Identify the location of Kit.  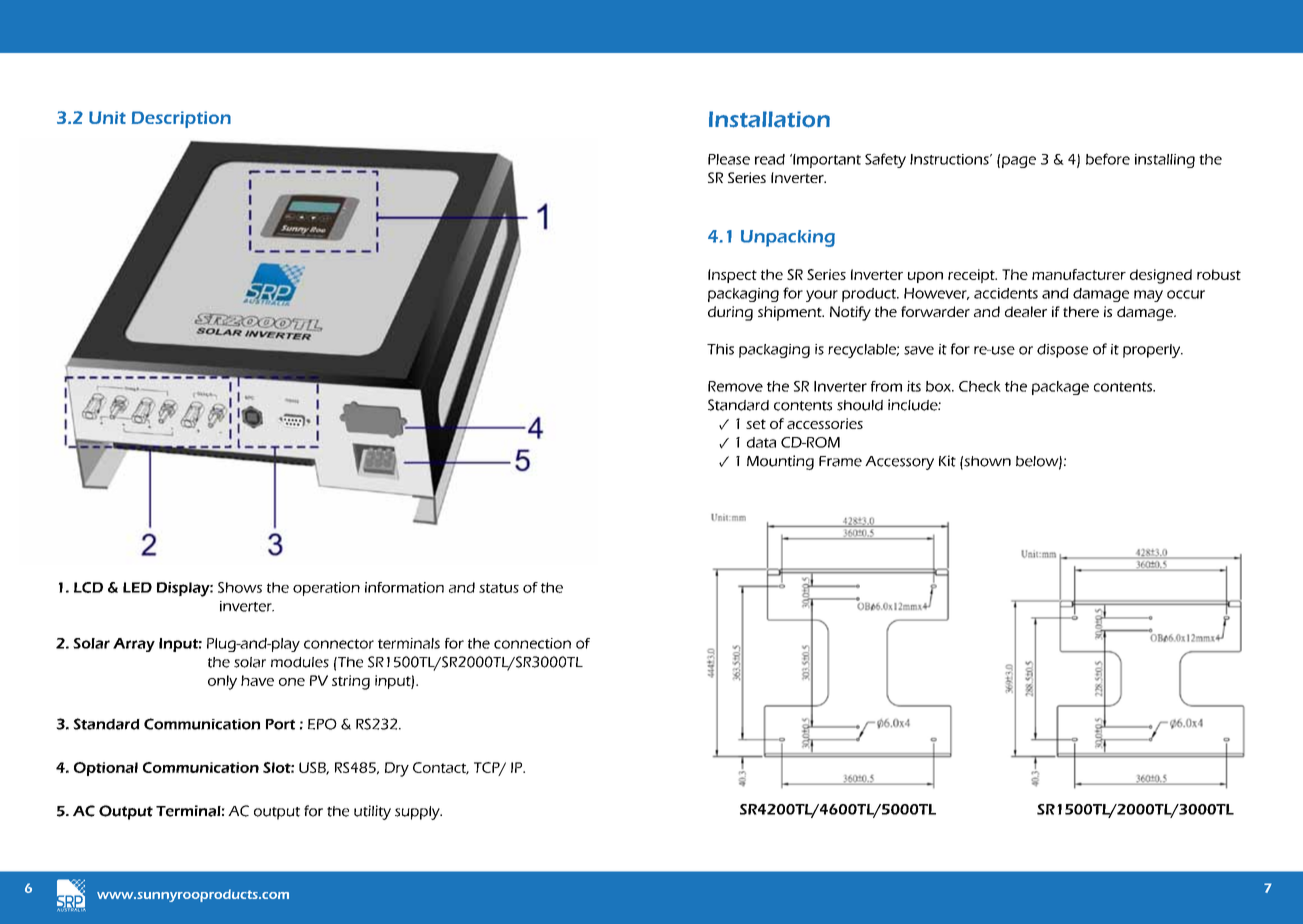
(947, 461).
